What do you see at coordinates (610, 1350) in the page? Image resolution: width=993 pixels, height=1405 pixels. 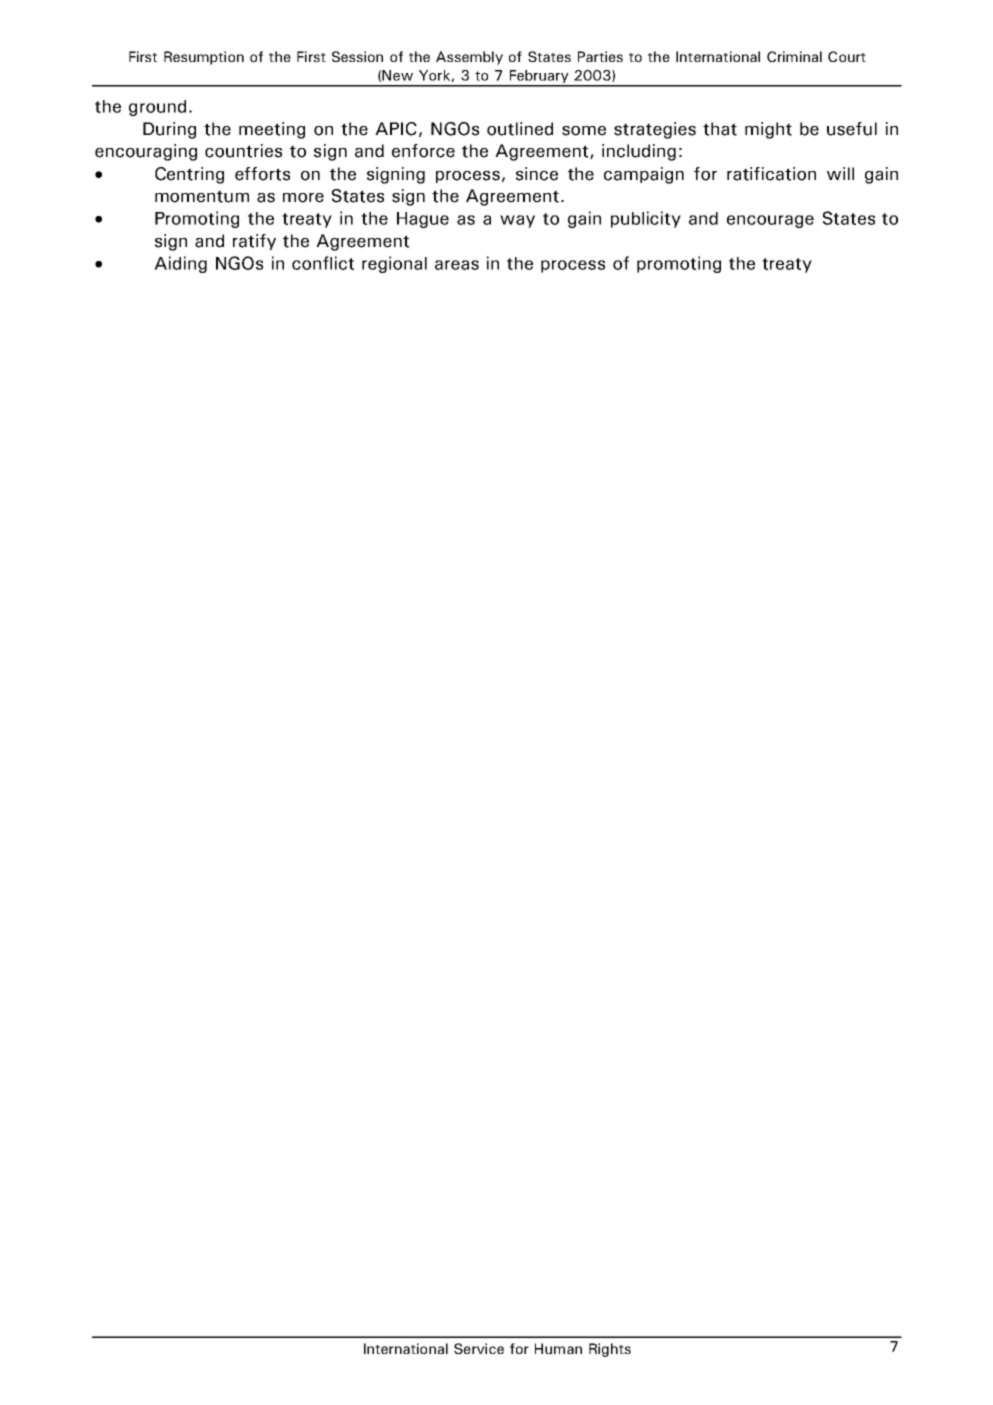 I see `Rights` at bounding box center [610, 1350].
